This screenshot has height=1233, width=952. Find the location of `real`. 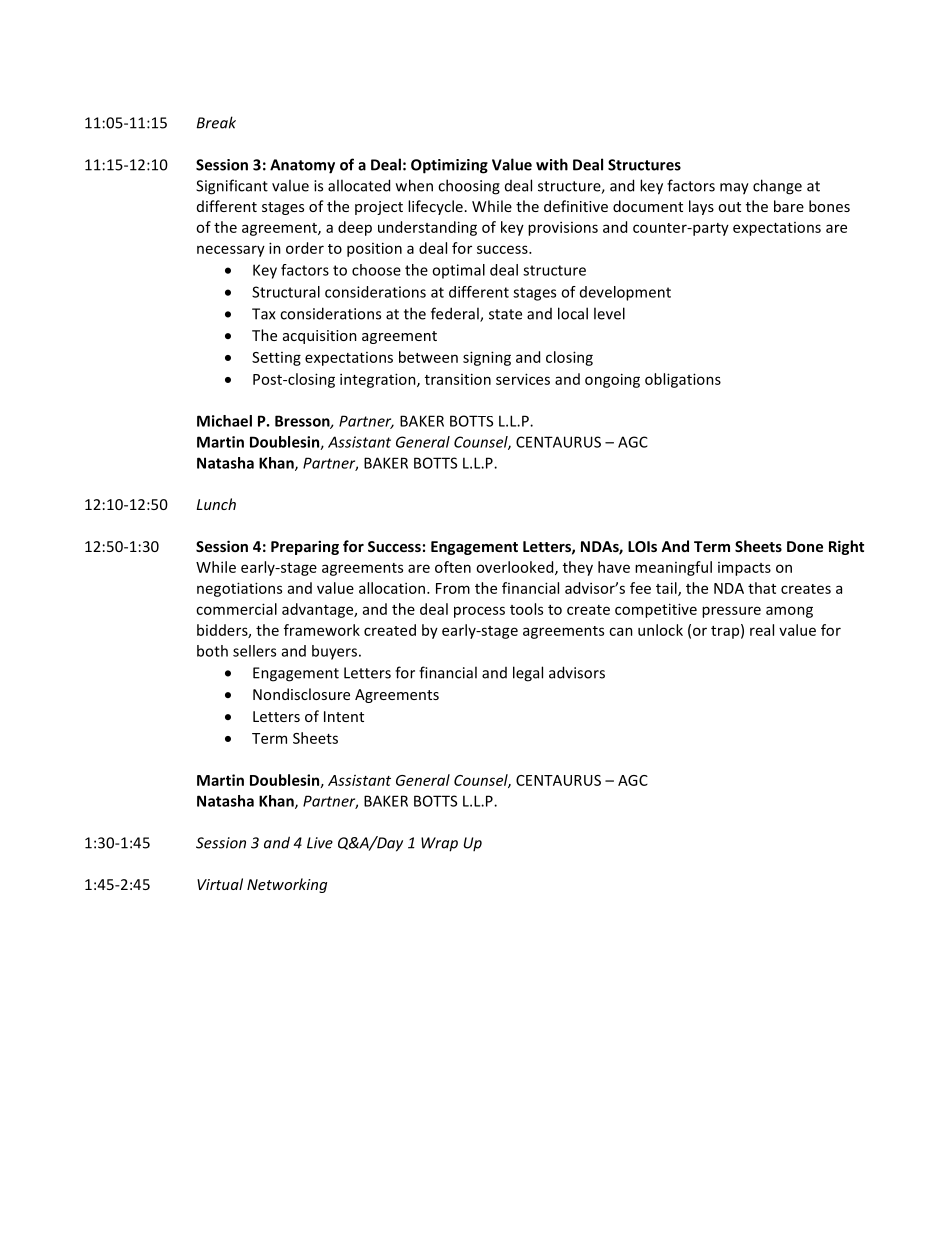

real is located at coordinates (762, 630).
